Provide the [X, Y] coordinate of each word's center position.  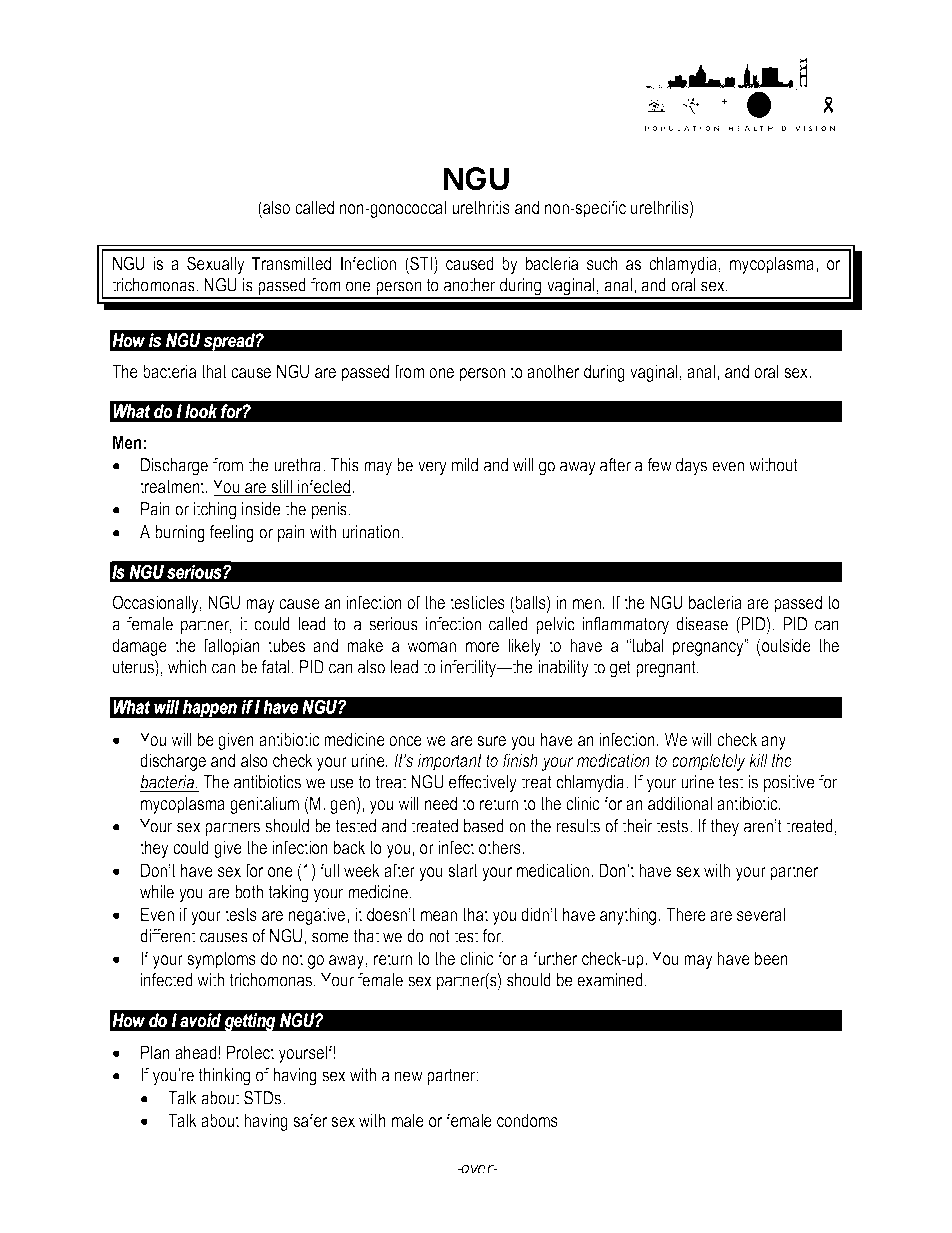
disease [702, 624]
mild [465, 465]
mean [439, 916]
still [282, 487]
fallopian [231, 647]
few [659, 465]
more [482, 647]
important [450, 762]
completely [709, 762]
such [602, 263]
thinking [224, 1077]
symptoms [221, 960]
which [187, 667]
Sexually [216, 265]
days [691, 467]
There [686, 914]
